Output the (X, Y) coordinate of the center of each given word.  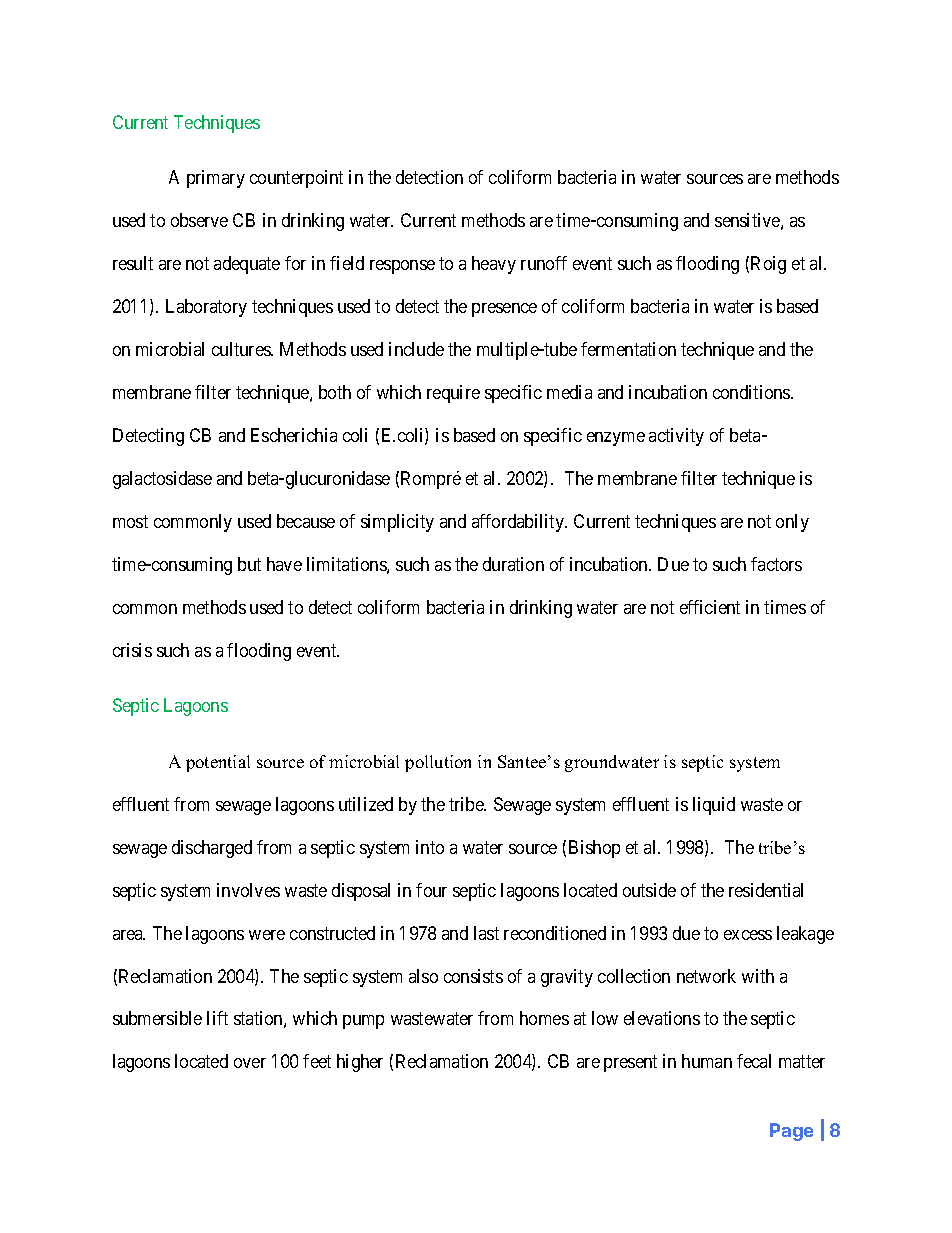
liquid (714, 806)
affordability (519, 523)
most (130, 521)
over (250, 1063)
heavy (494, 265)
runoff (544, 263)
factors (776, 564)
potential (218, 763)
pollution (438, 763)
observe (199, 220)
